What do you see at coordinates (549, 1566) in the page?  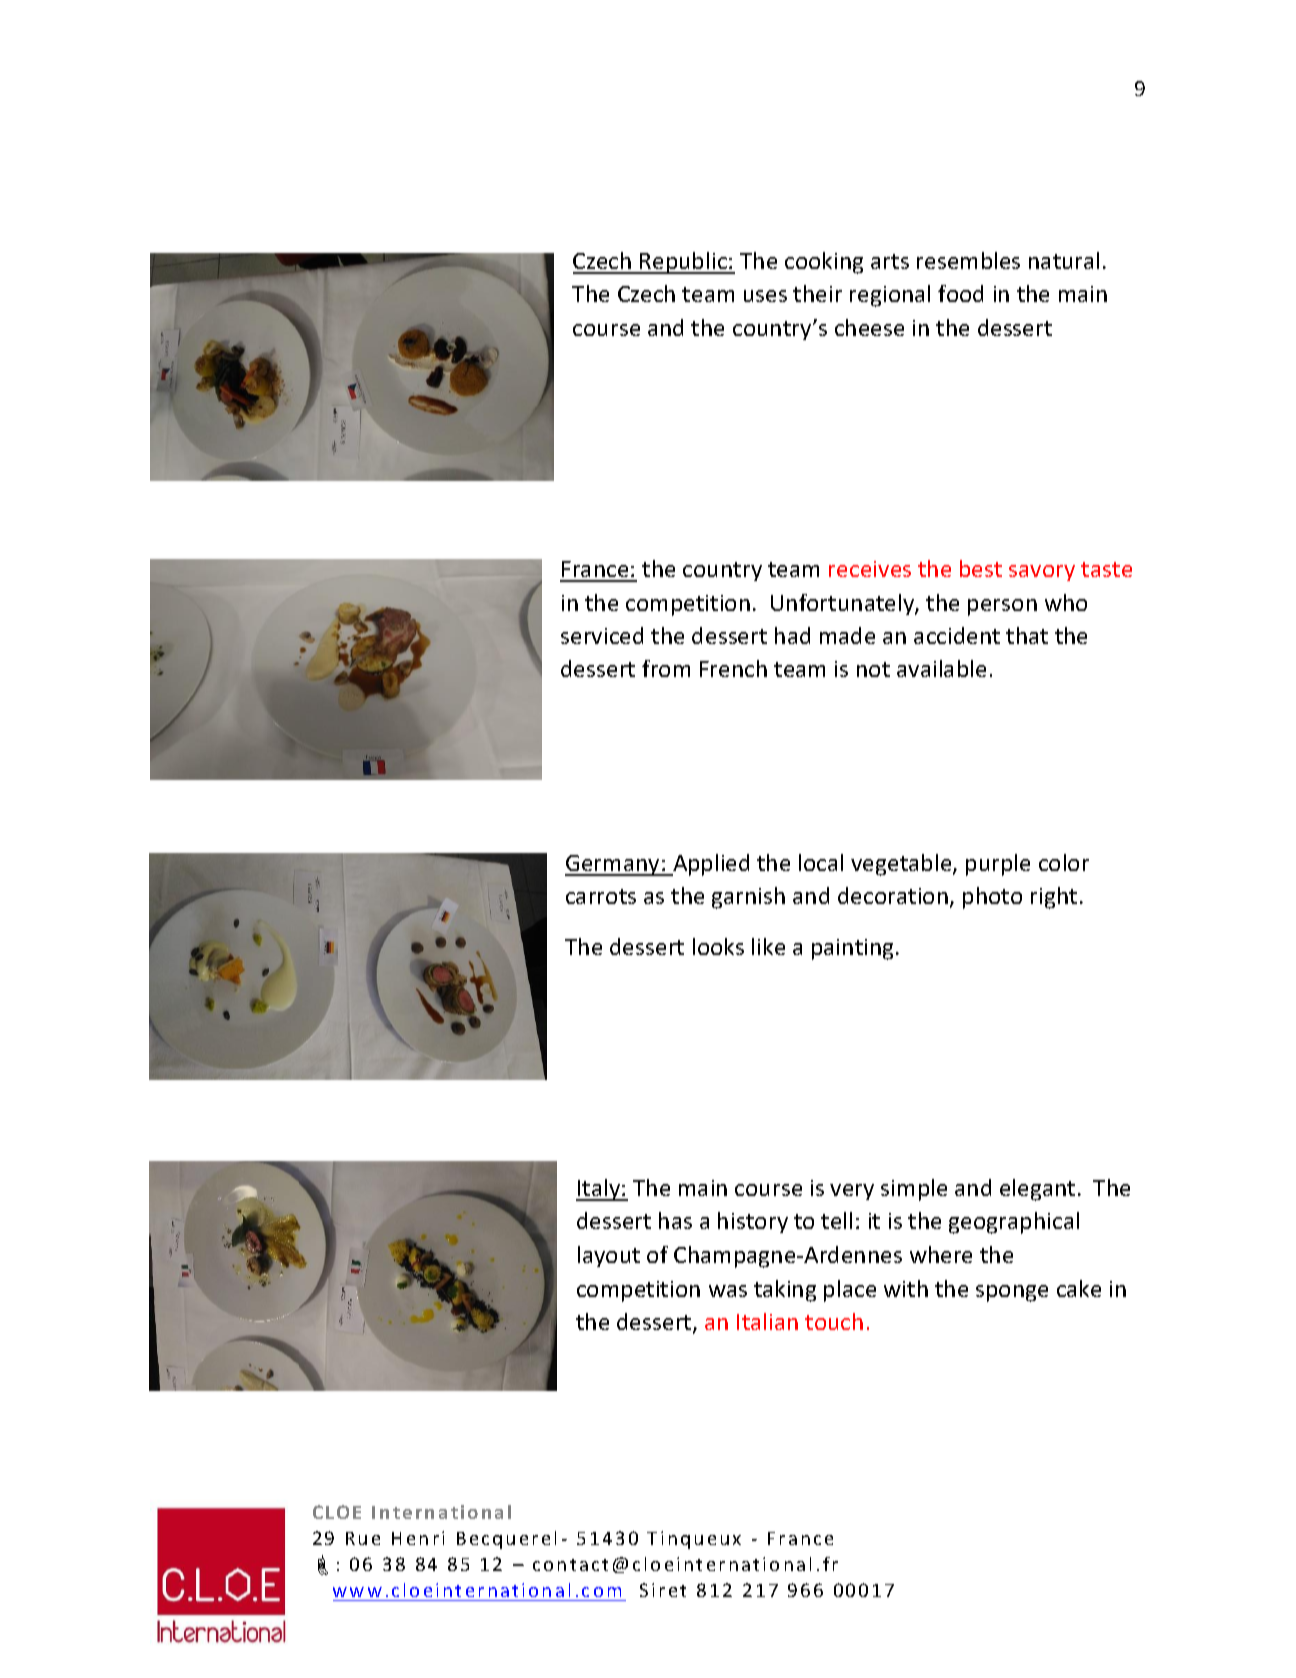 I see `con` at bounding box center [549, 1566].
